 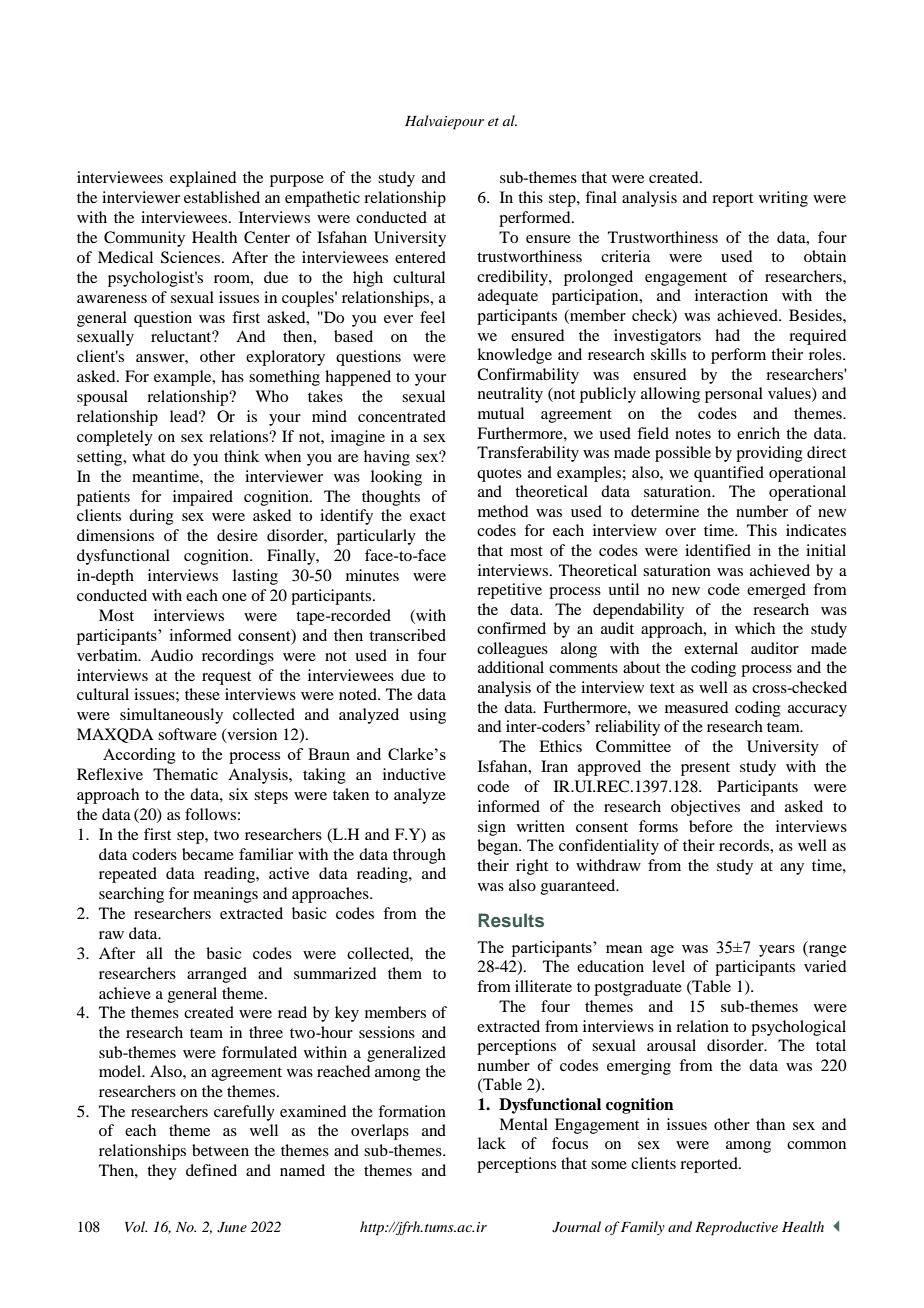 What do you see at coordinates (428, 516) in the document?
I see `exact` at bounding box center [428, 516].
